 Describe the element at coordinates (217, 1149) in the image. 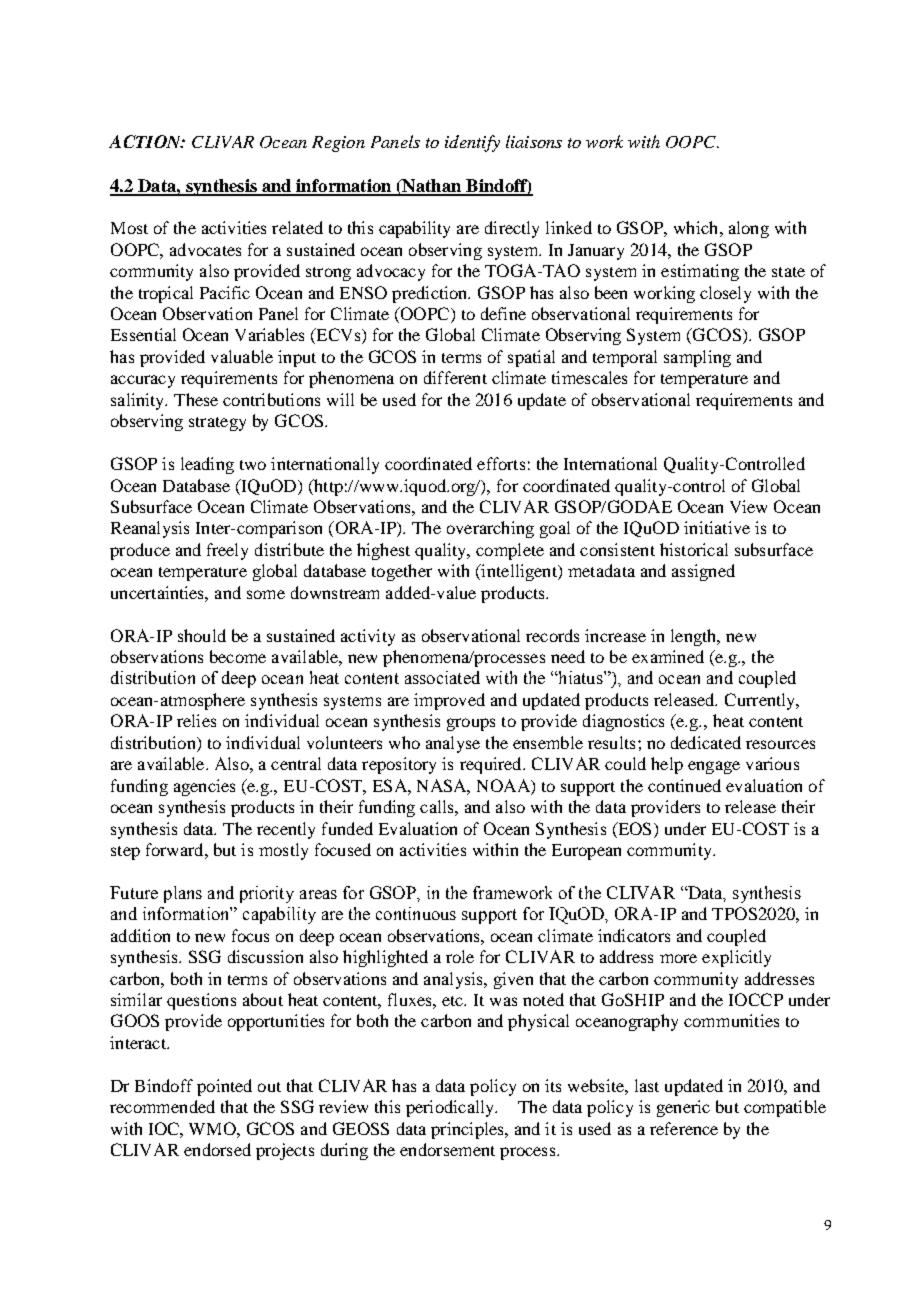

I see `endorsed` at that location.
